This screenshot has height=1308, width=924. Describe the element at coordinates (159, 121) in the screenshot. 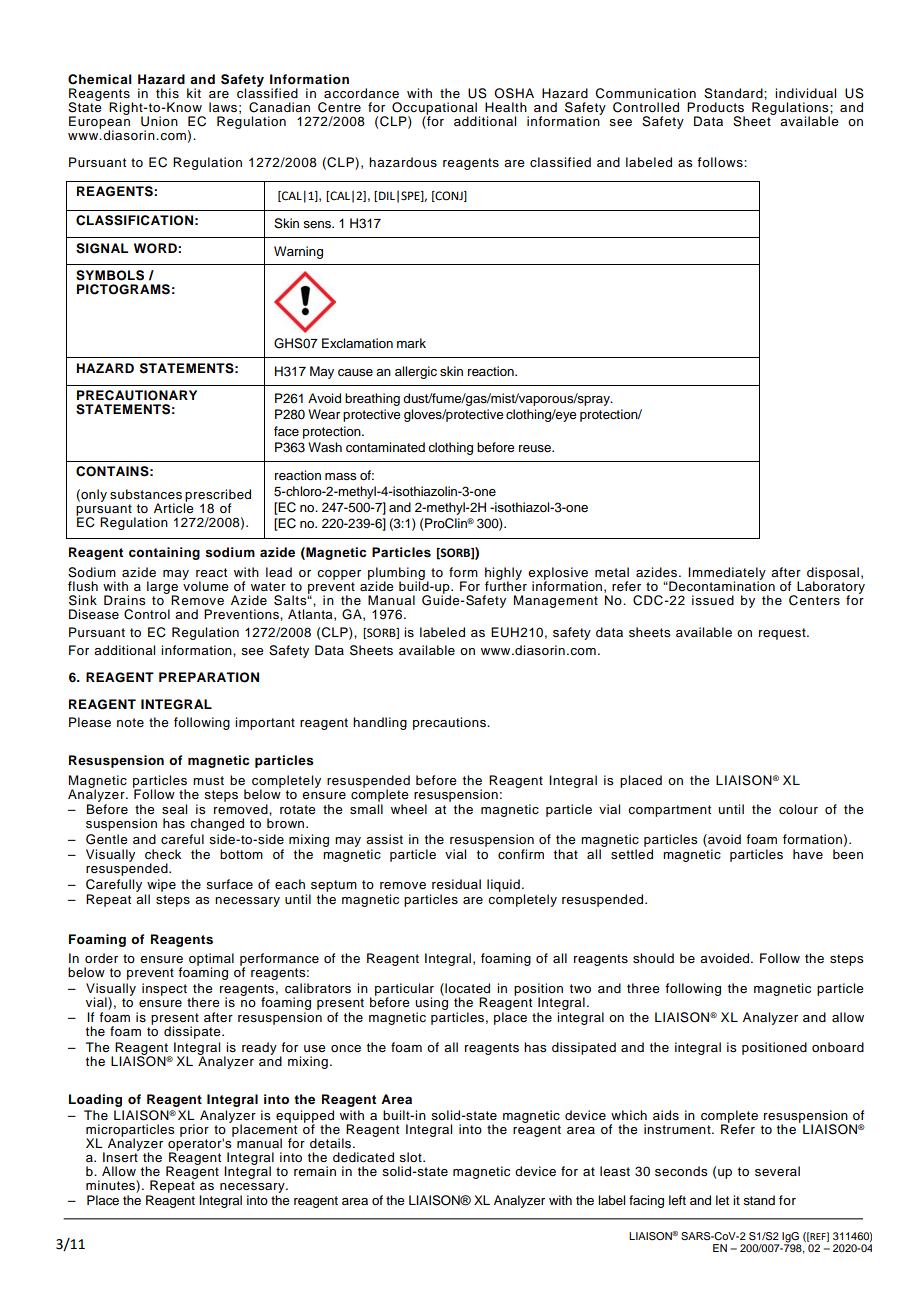

I see `Union` at that location.
